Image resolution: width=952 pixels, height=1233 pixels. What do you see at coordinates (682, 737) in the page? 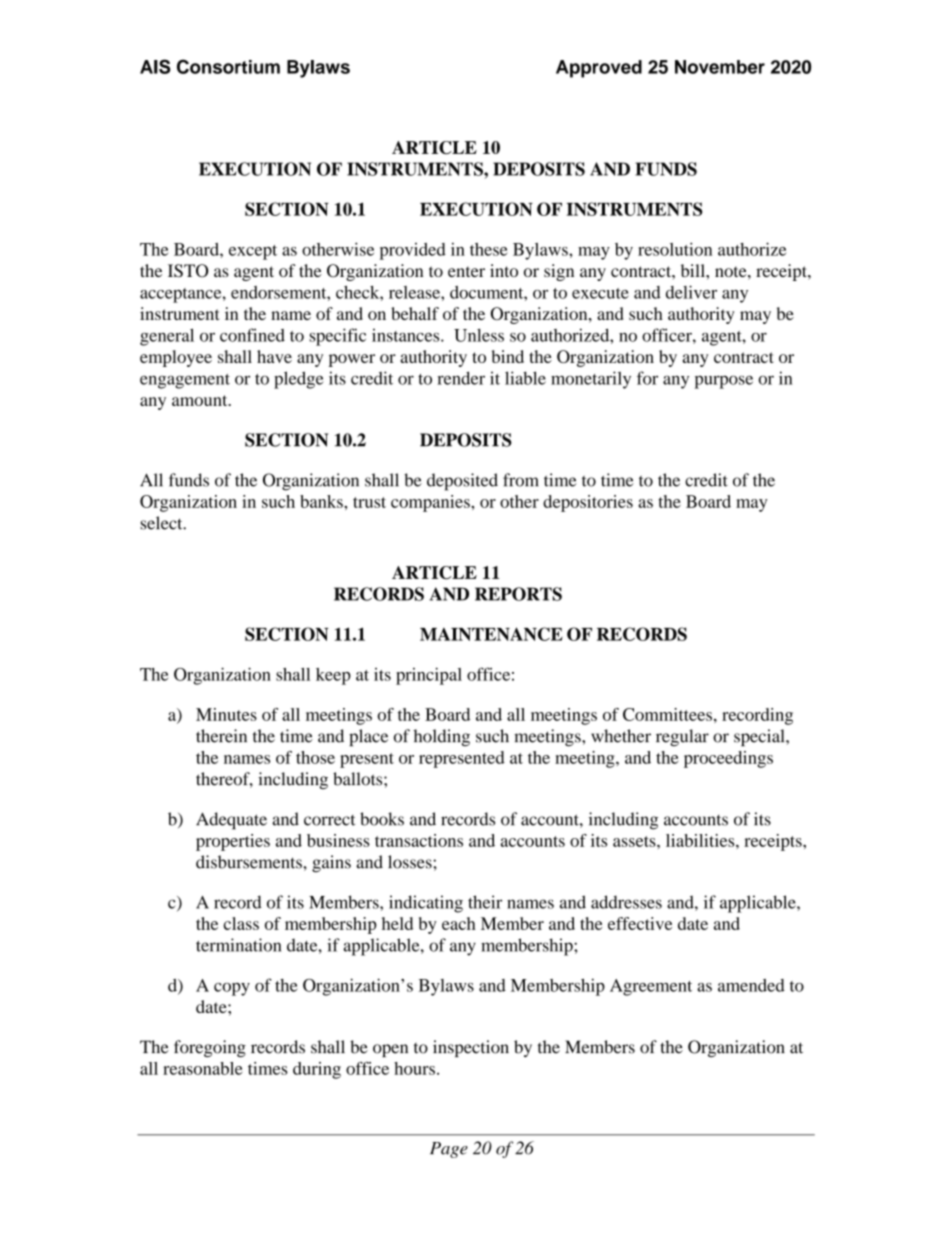
I see `regular` at bounding box center [682, 737].
